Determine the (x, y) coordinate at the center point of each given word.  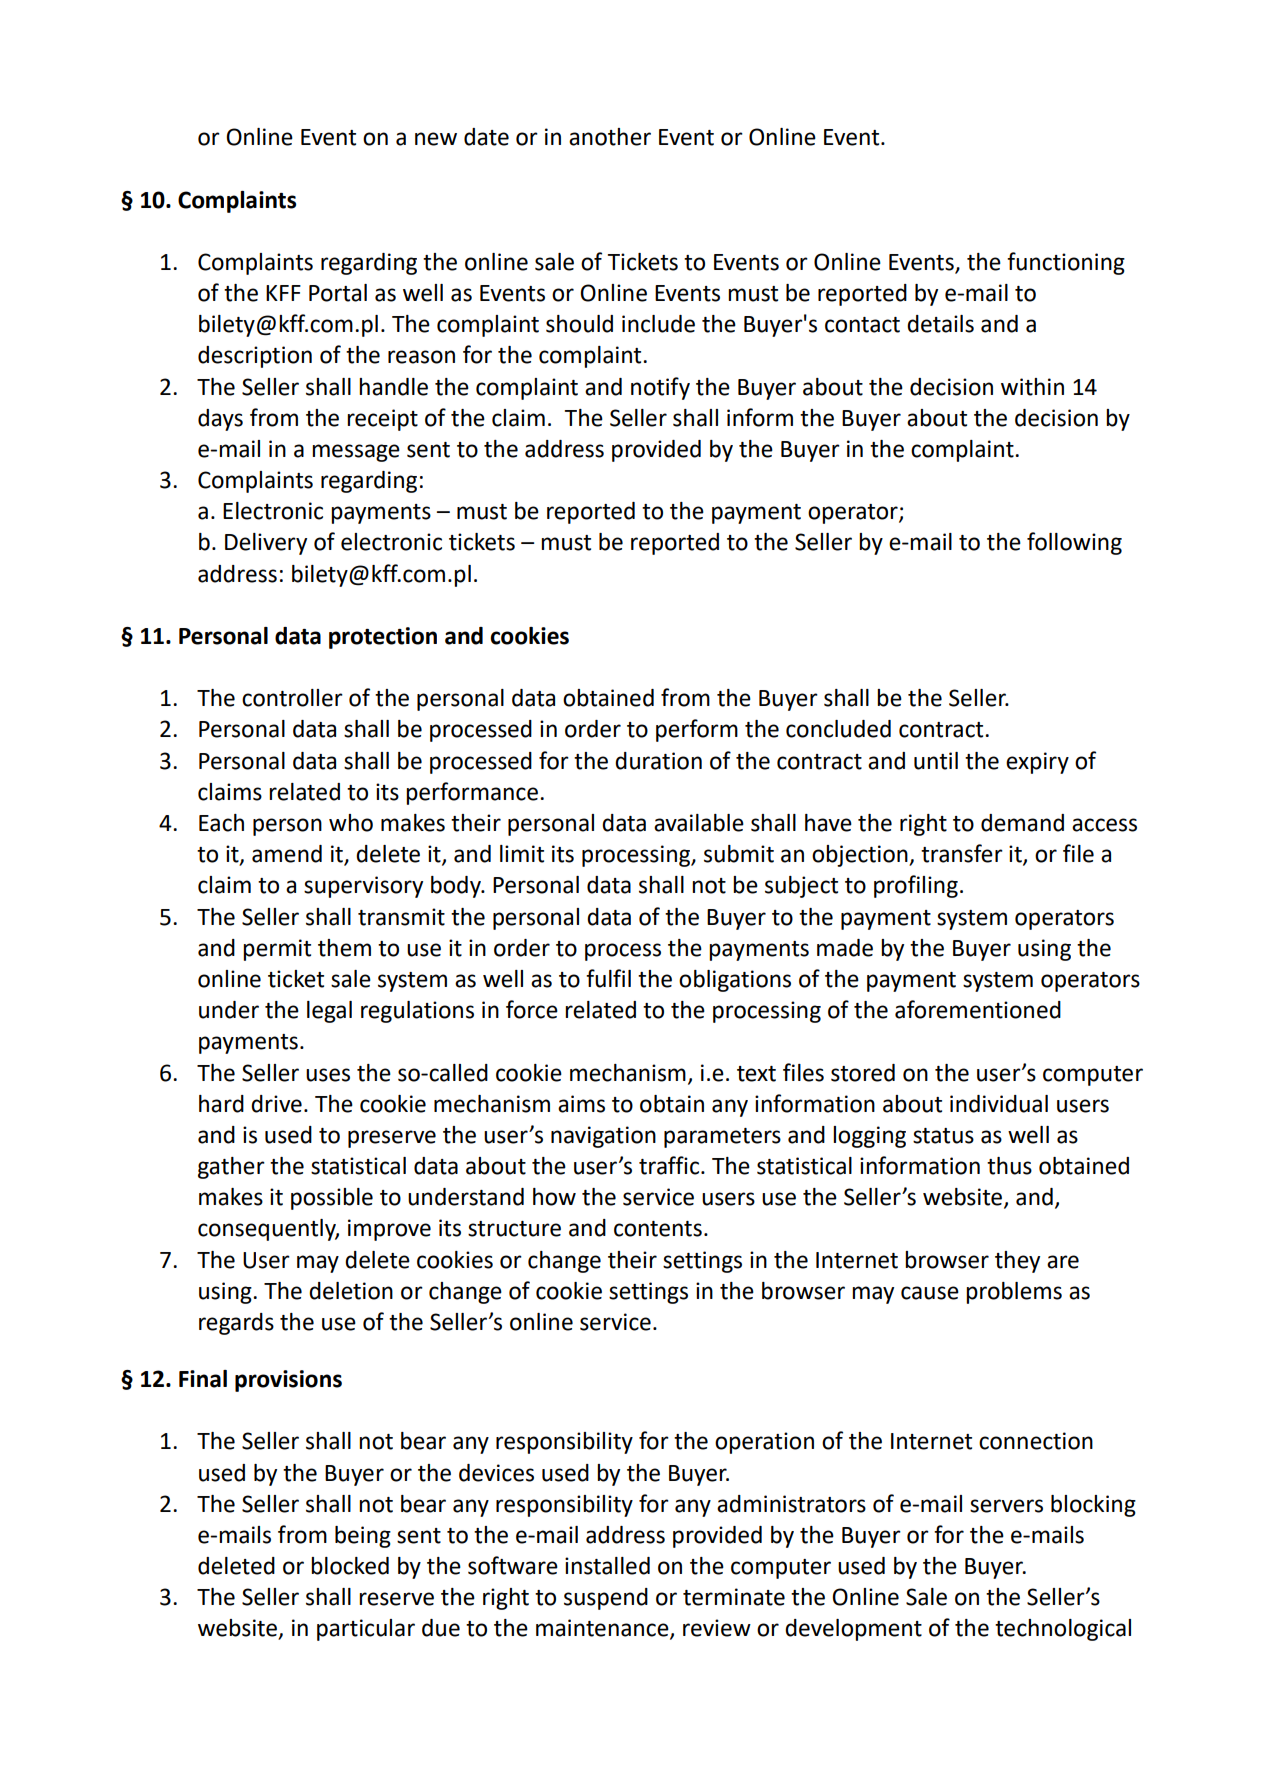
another (610, 137)
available (699, 823)
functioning (1066, 263)
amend (287, 854)
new (436, 139)
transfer (962, 853)
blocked (350, 1566)
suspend (606, 1599)
